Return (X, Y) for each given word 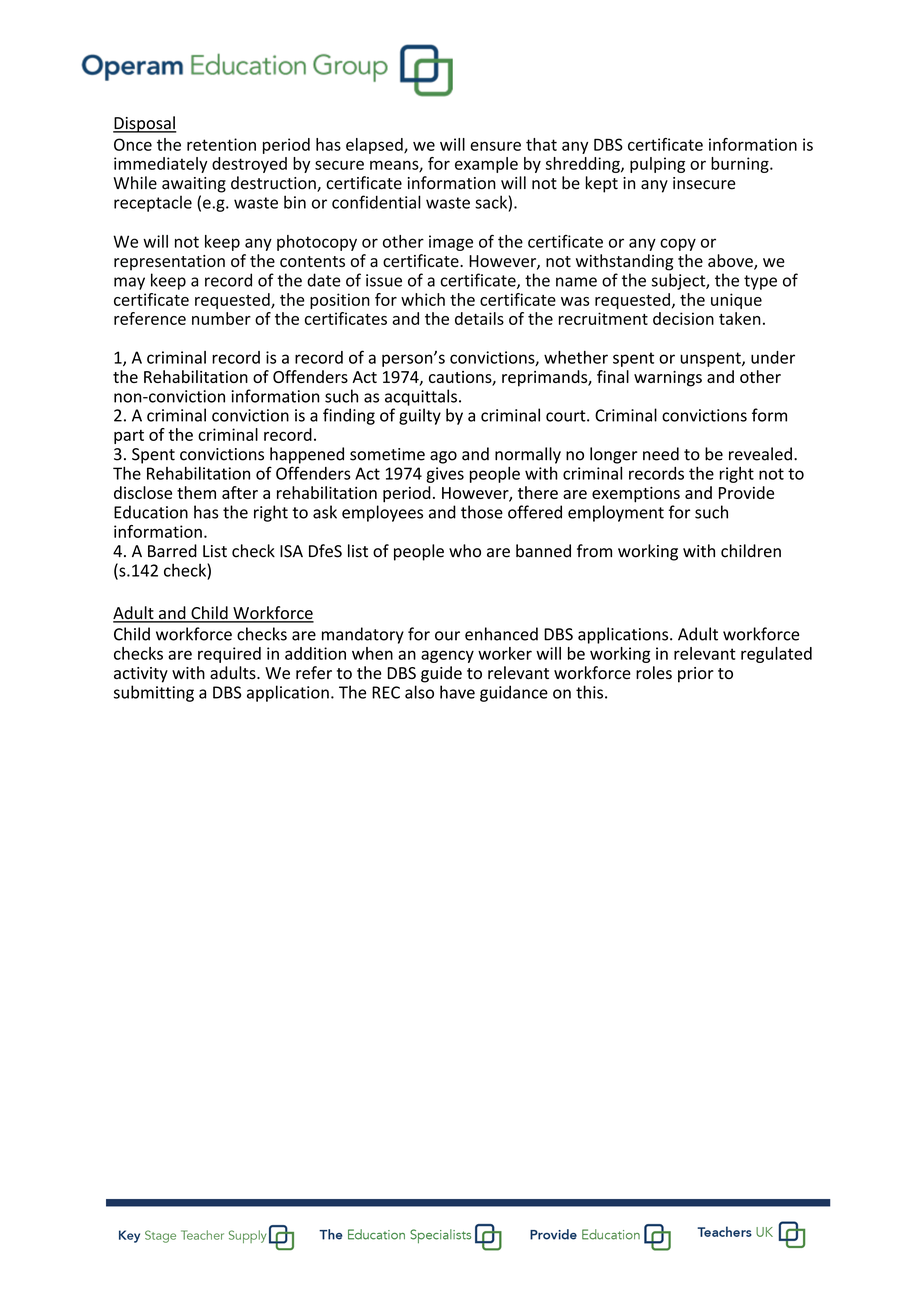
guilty (420, 416)
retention (221, 144)
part (129, 437)
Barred (172, 551)
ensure (495, 146)
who (465, 551)
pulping (657, 165)
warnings (668, 379)
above (731, 262)
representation (169, 263)
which (423, 299)
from (594, 551)
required (229, 655)
